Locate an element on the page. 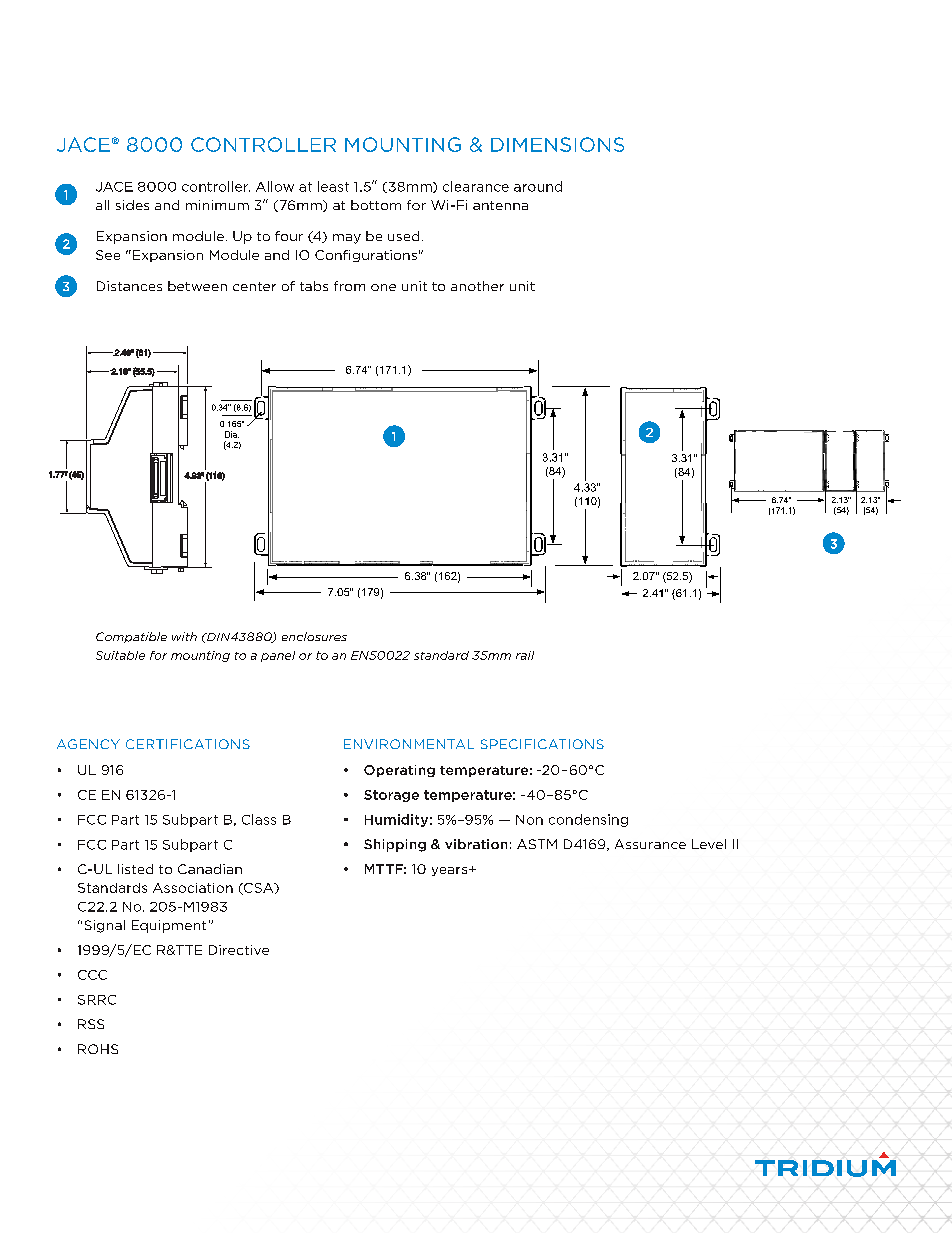 The height and width of the image is (1233, 952). enclosures is located at coordinates (314, 636).
